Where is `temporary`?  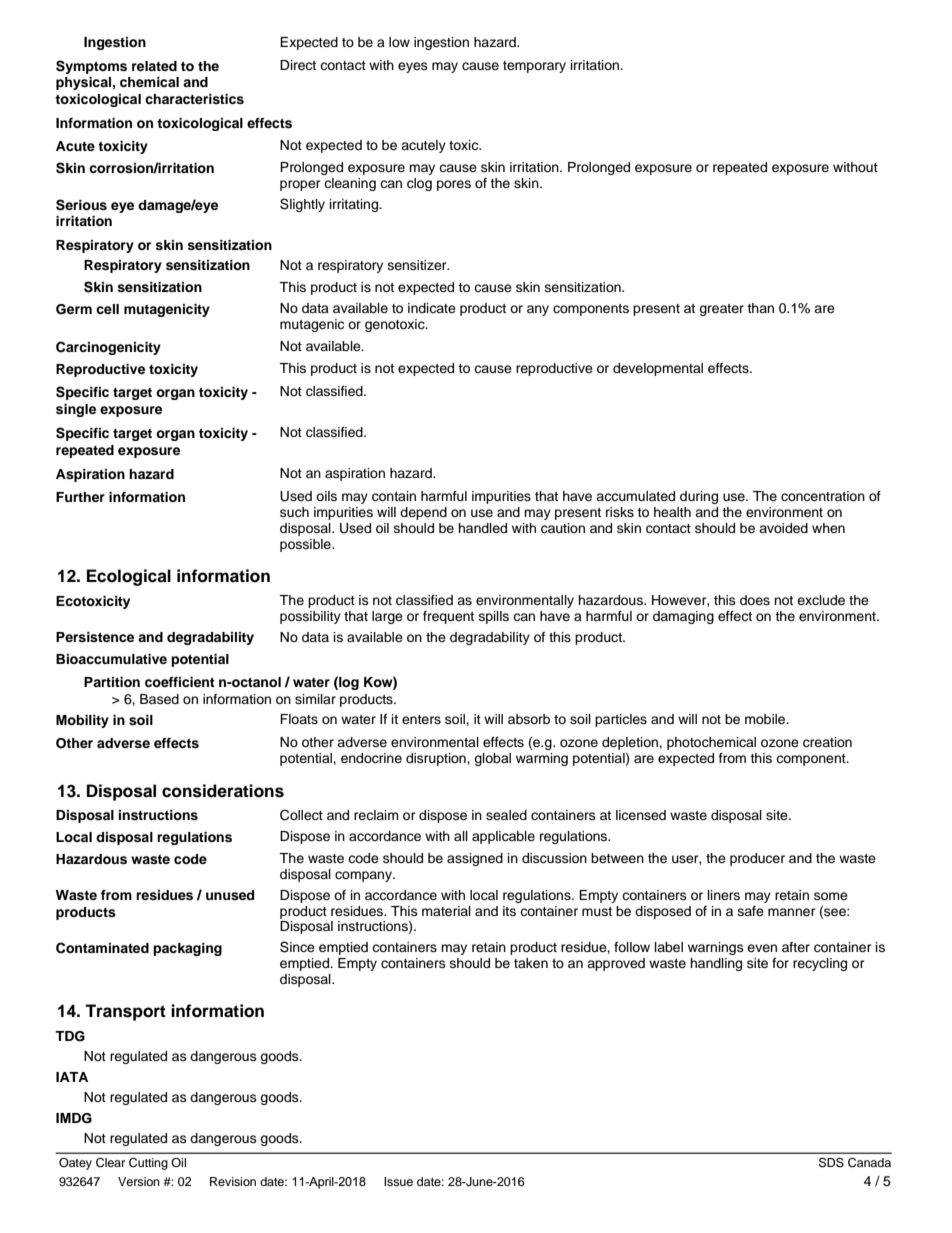
temporary is located at coordinates (534, 67).
